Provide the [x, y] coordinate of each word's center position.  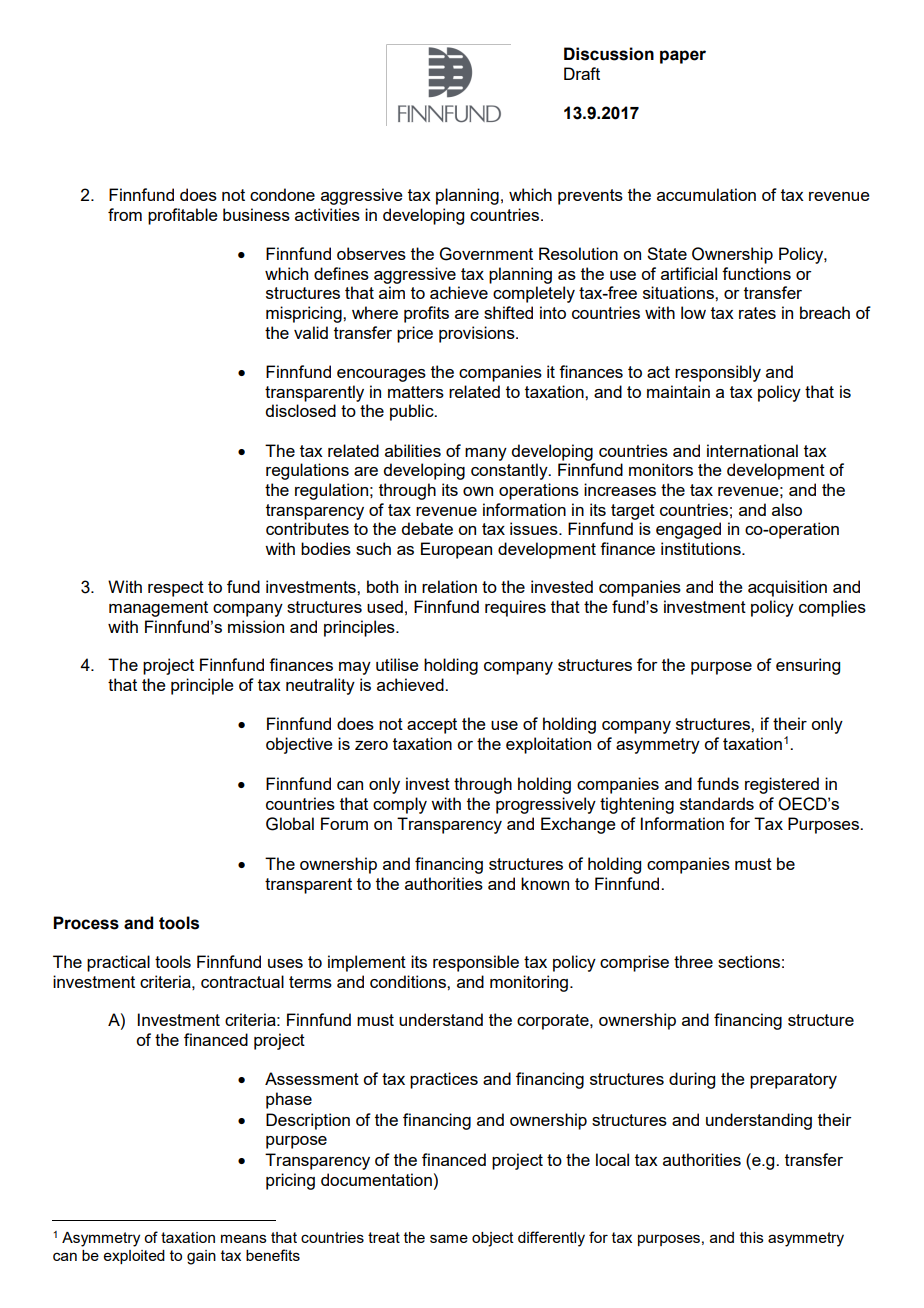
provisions [478, 334]
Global [290, 824]
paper [683, 57]
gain [201, 1257]
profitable [183, 216]
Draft [582, 73]
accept [432, 726]
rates [757, 313]
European [456, 550]
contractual [242, 981]
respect [176, 589]
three [693, 961]
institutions [702, 548]
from [125, 214]
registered [782, 785]
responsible [476, 963]
